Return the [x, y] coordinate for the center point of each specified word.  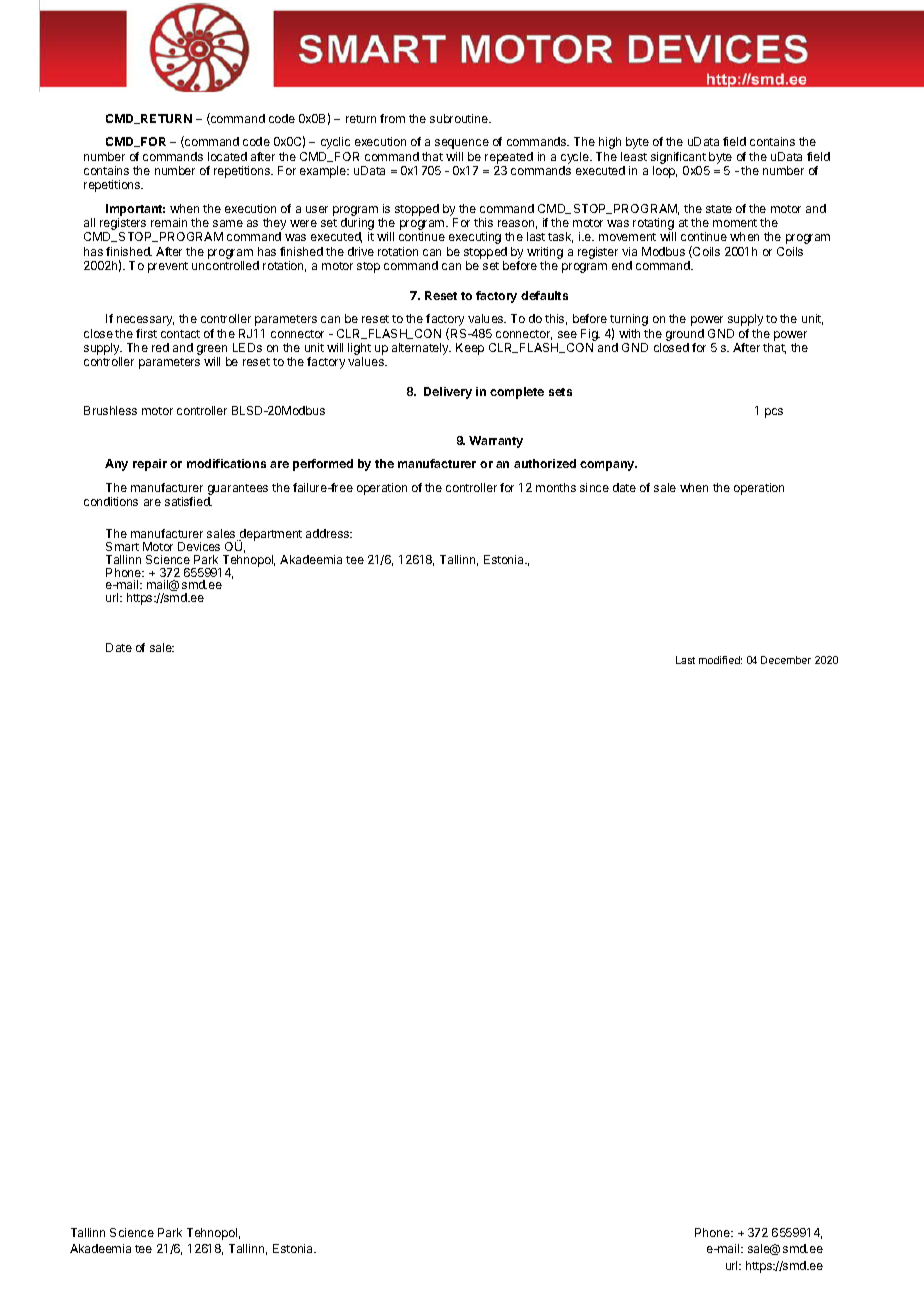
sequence [462, 144]
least [634, 156]
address [329, 533]
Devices [199, 546]
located [227, 156]
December [786, 660]
